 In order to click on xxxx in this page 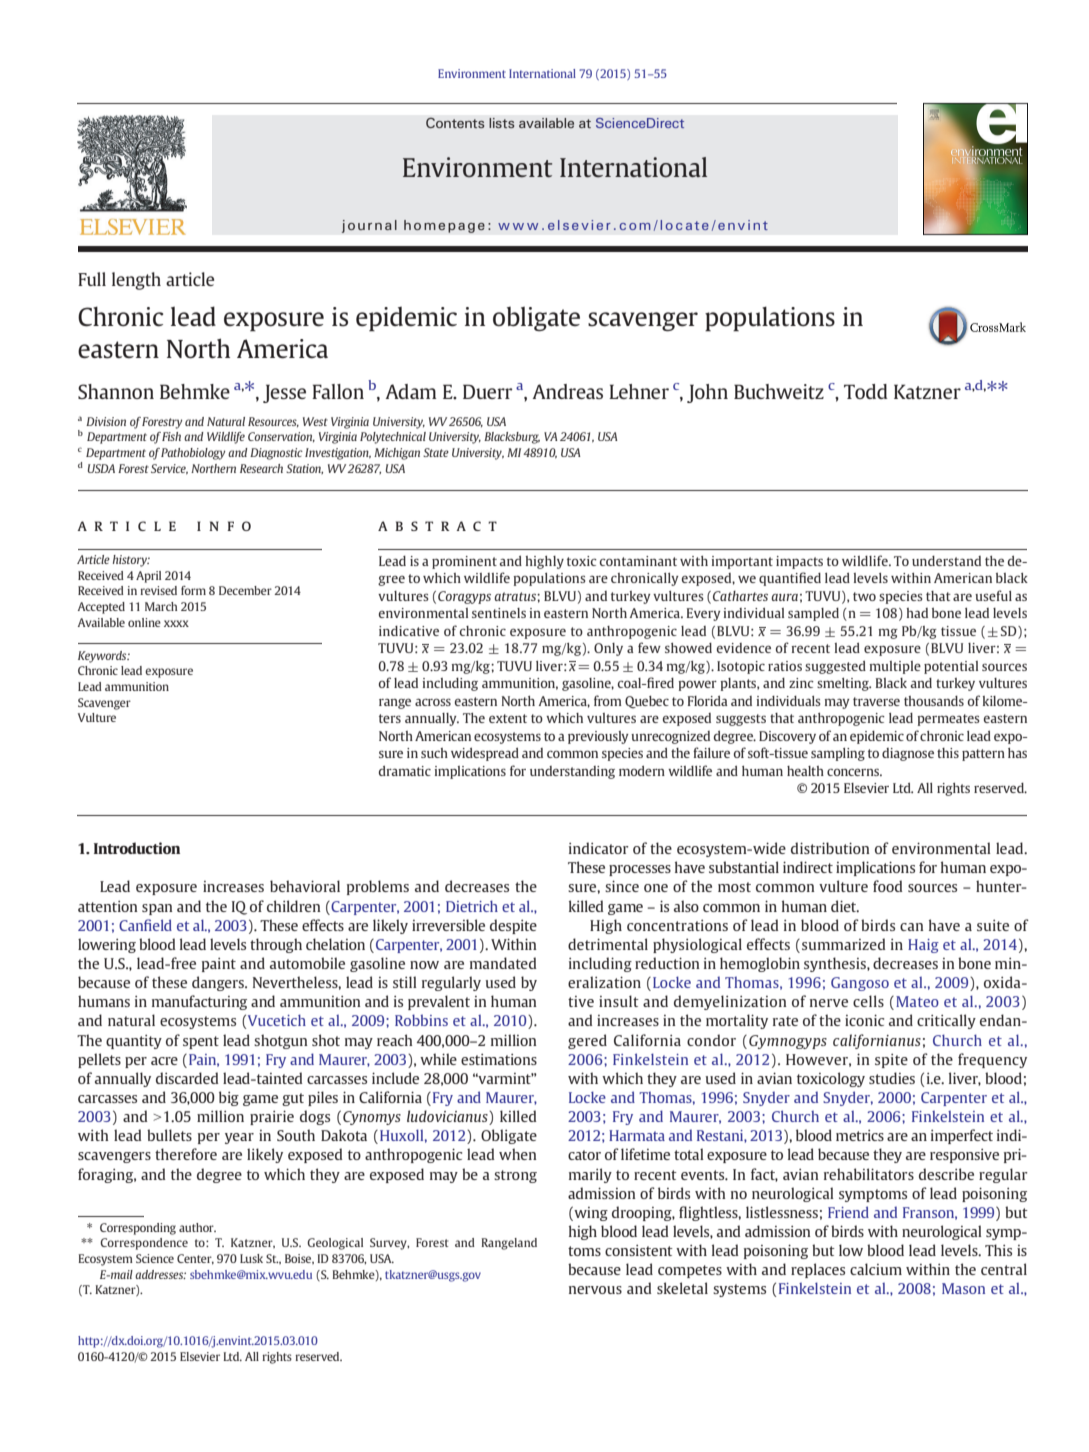, I will do `click(176, 623)`.
